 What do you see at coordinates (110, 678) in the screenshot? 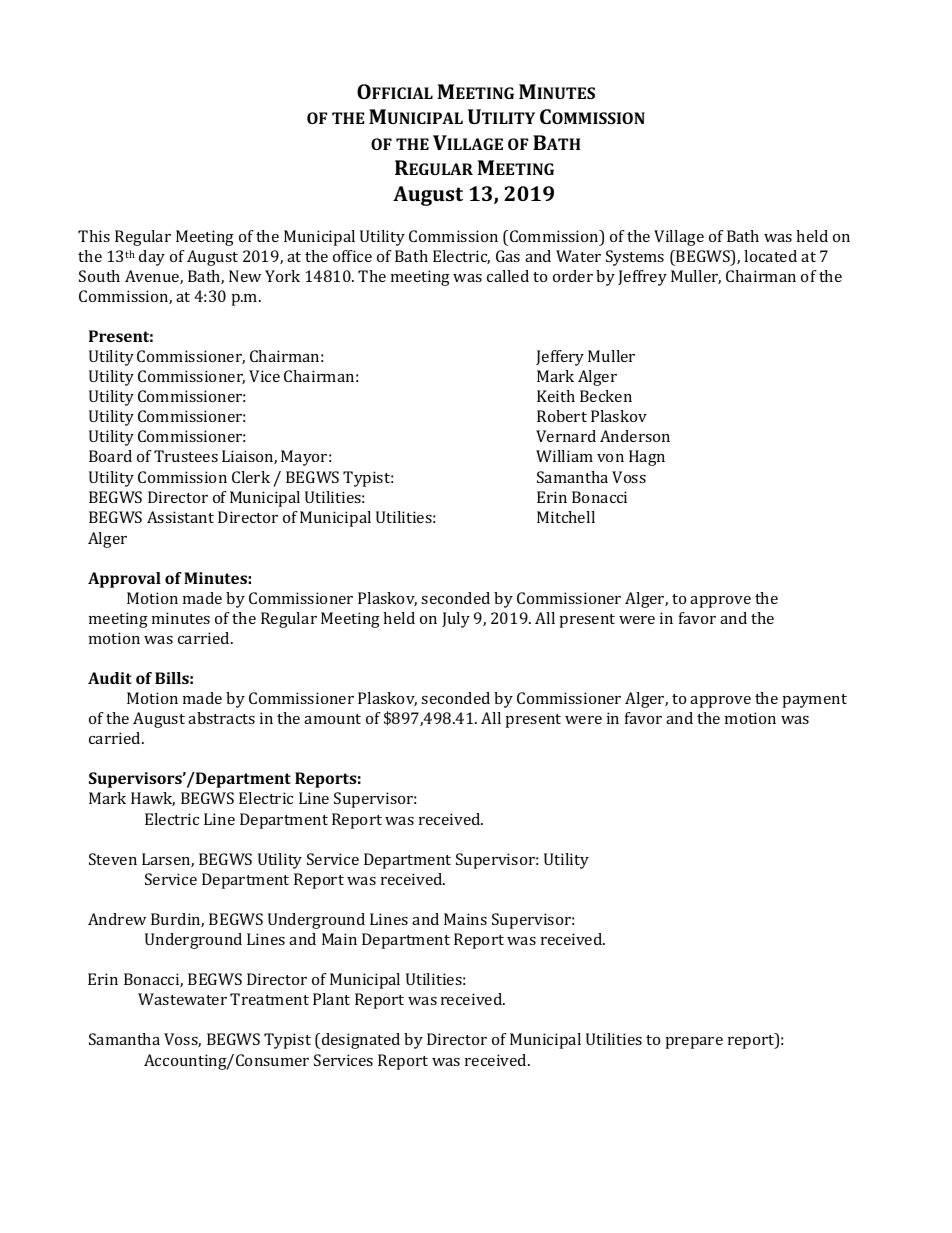
I see `Audit` at bounding box center [110, 678].
